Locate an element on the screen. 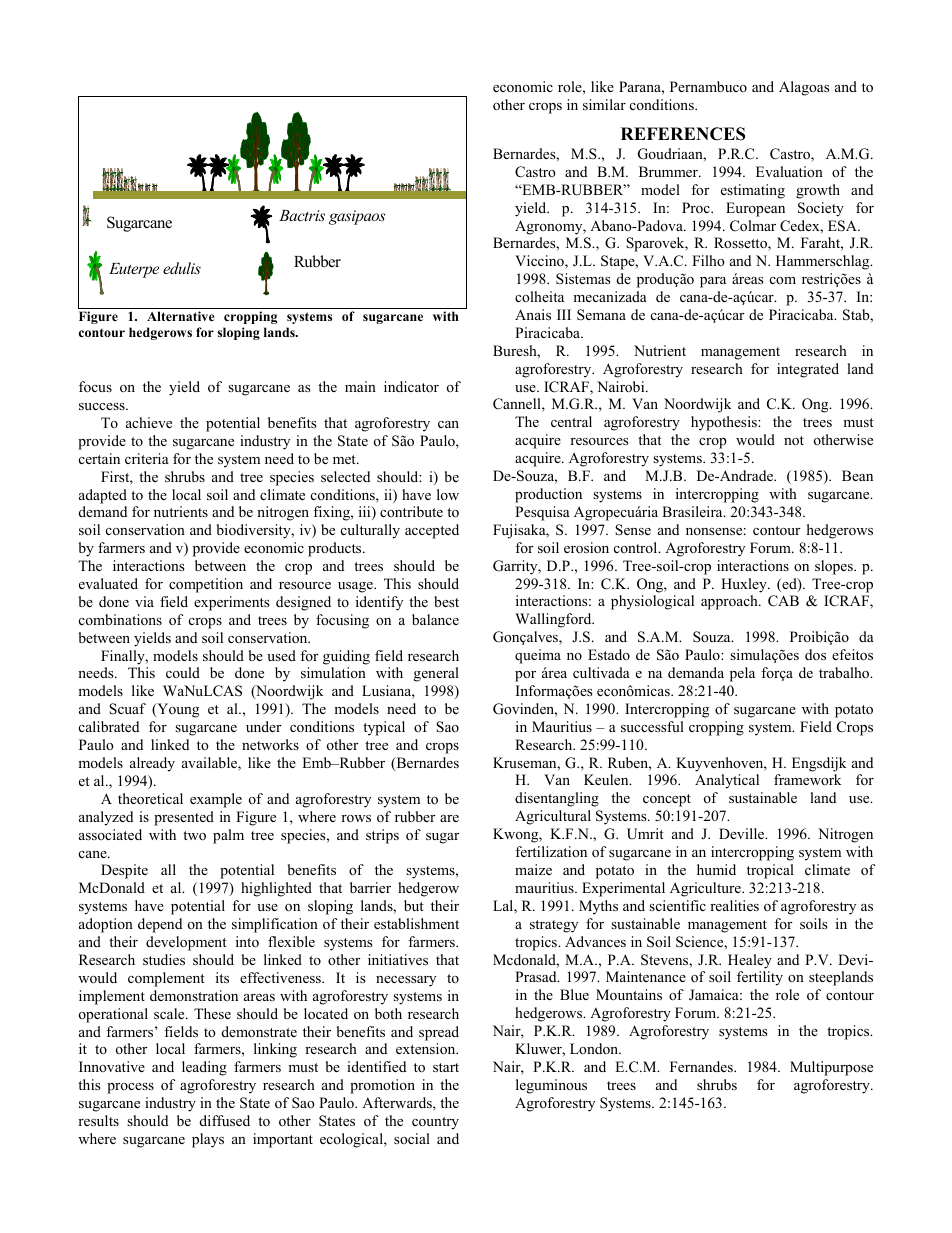 The width and height of the screenshot is (952, 1233). Evaluation is located at coordinates (789, 171).
